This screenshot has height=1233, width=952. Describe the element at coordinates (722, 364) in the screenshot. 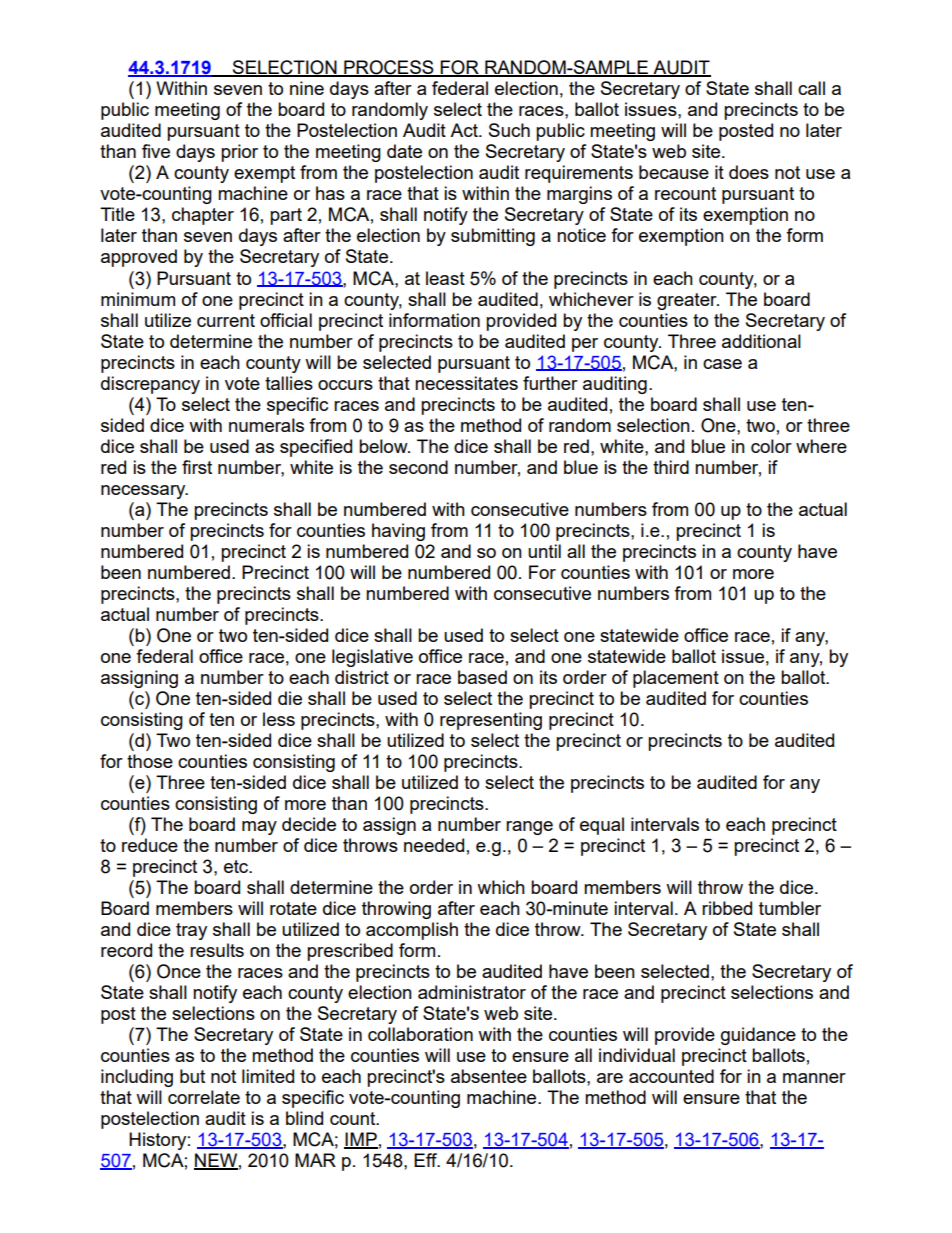

I see `case` at that location.
